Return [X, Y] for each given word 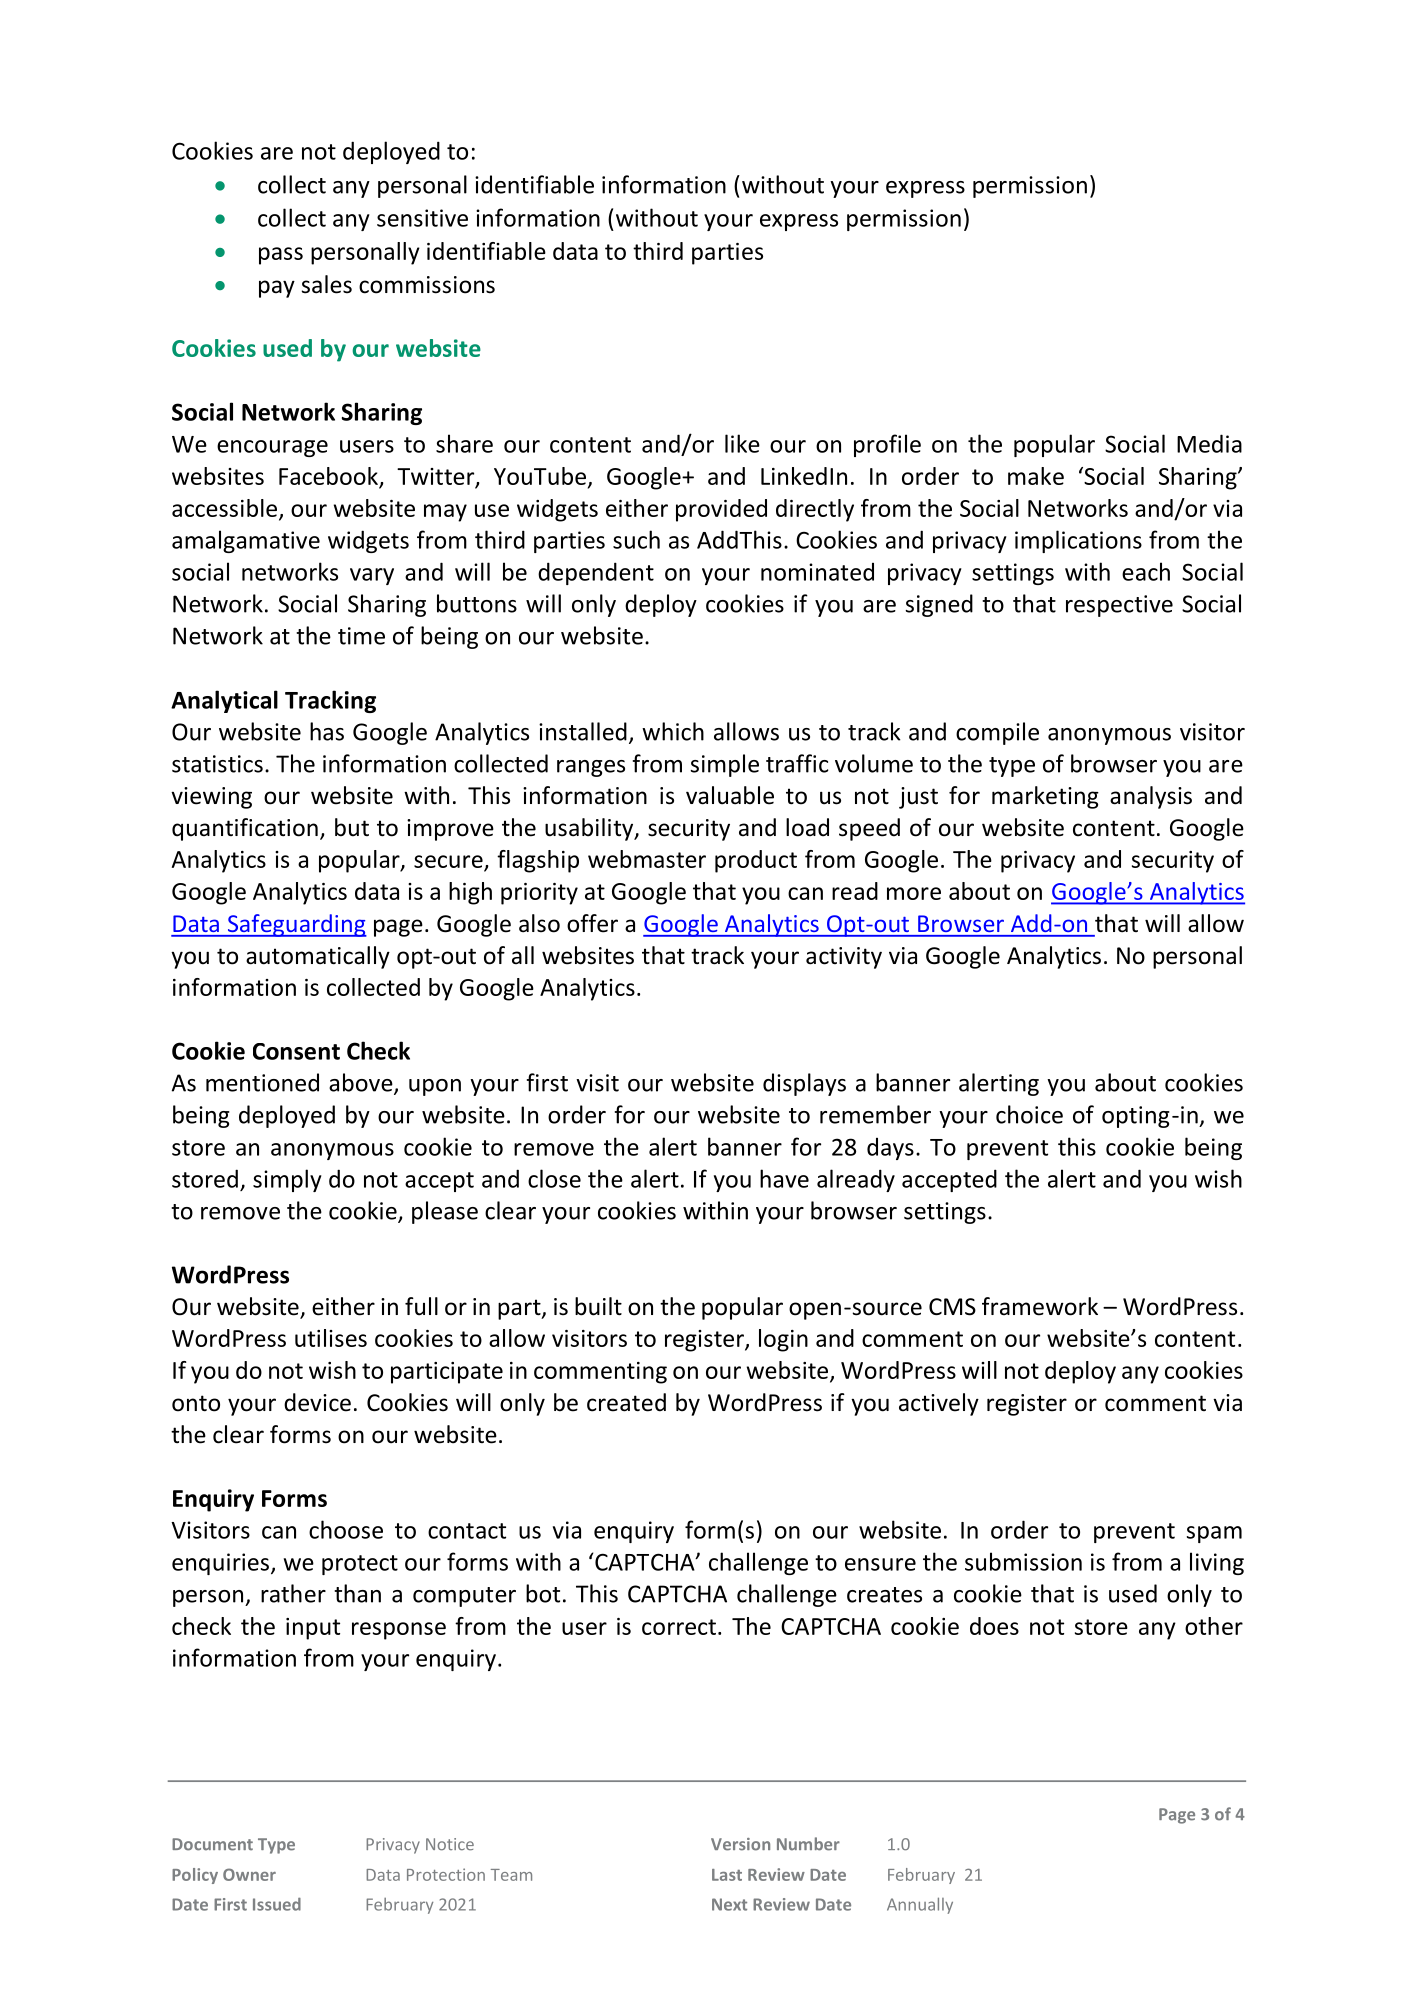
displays [804, 1084]
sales [326, 284]
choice [1029, 1114]
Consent [296, 1051]
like [742, 443]
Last [727, 1875]
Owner [249, 1874]
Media [1209, 443]
